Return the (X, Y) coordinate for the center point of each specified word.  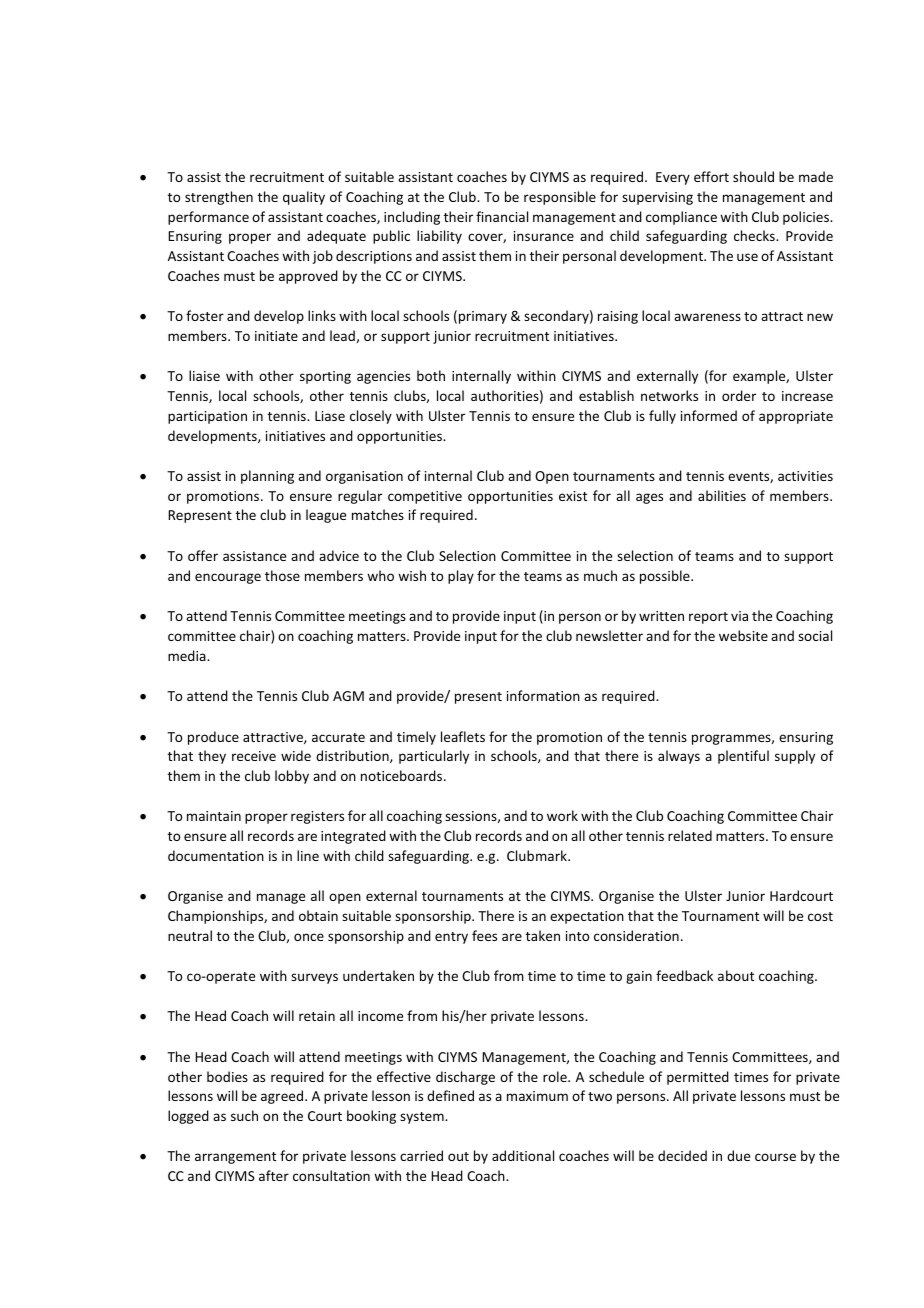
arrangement (235, 1158)
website (743, 635)
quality (304, 198)
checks (755, 235)
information (543, 695)
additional (523, 1155)
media (188, 655)
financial (502, 216)
